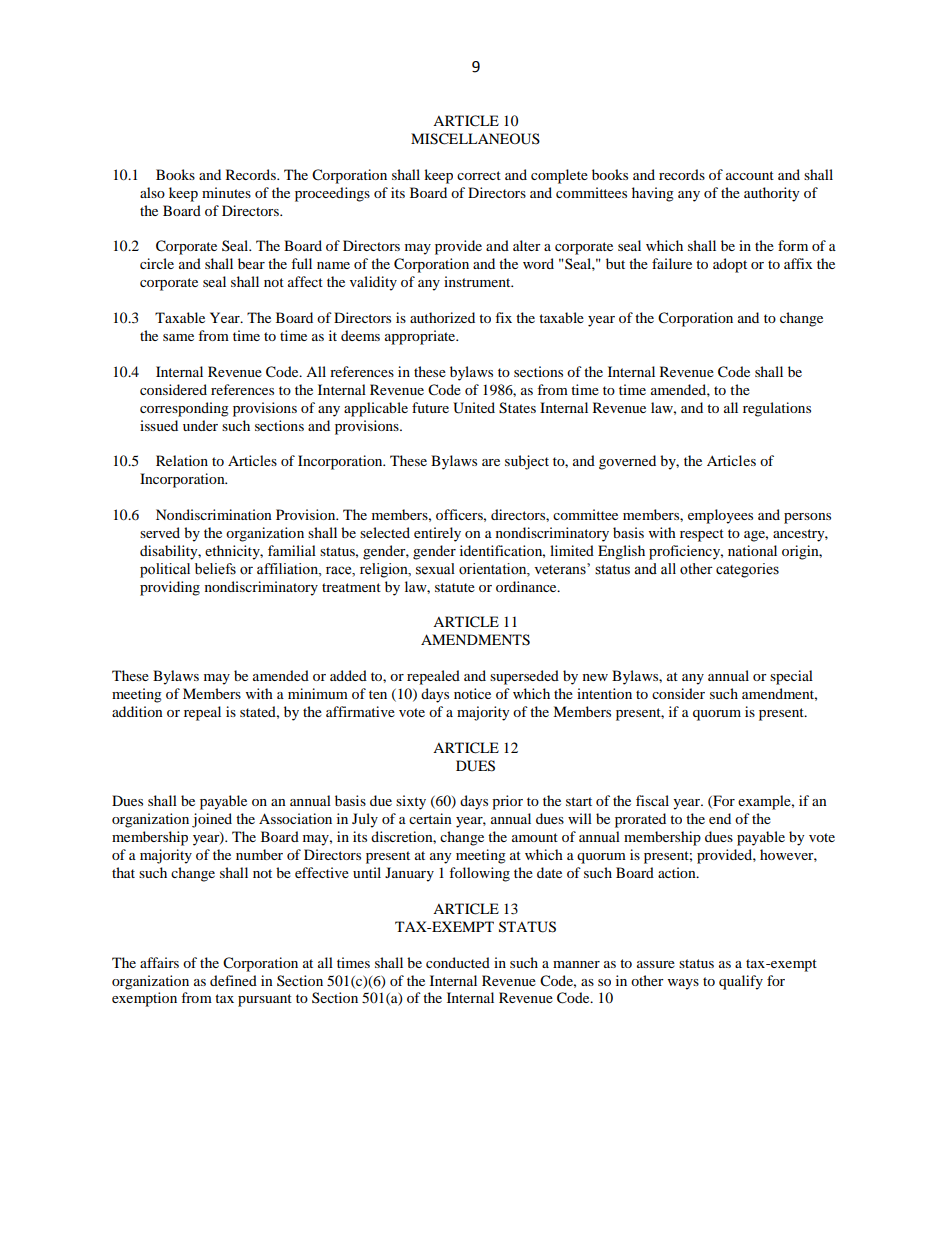  What do you see at coordinates (474, 408) in the screenshot?
I see `United` at bounding box center [474, 408].
